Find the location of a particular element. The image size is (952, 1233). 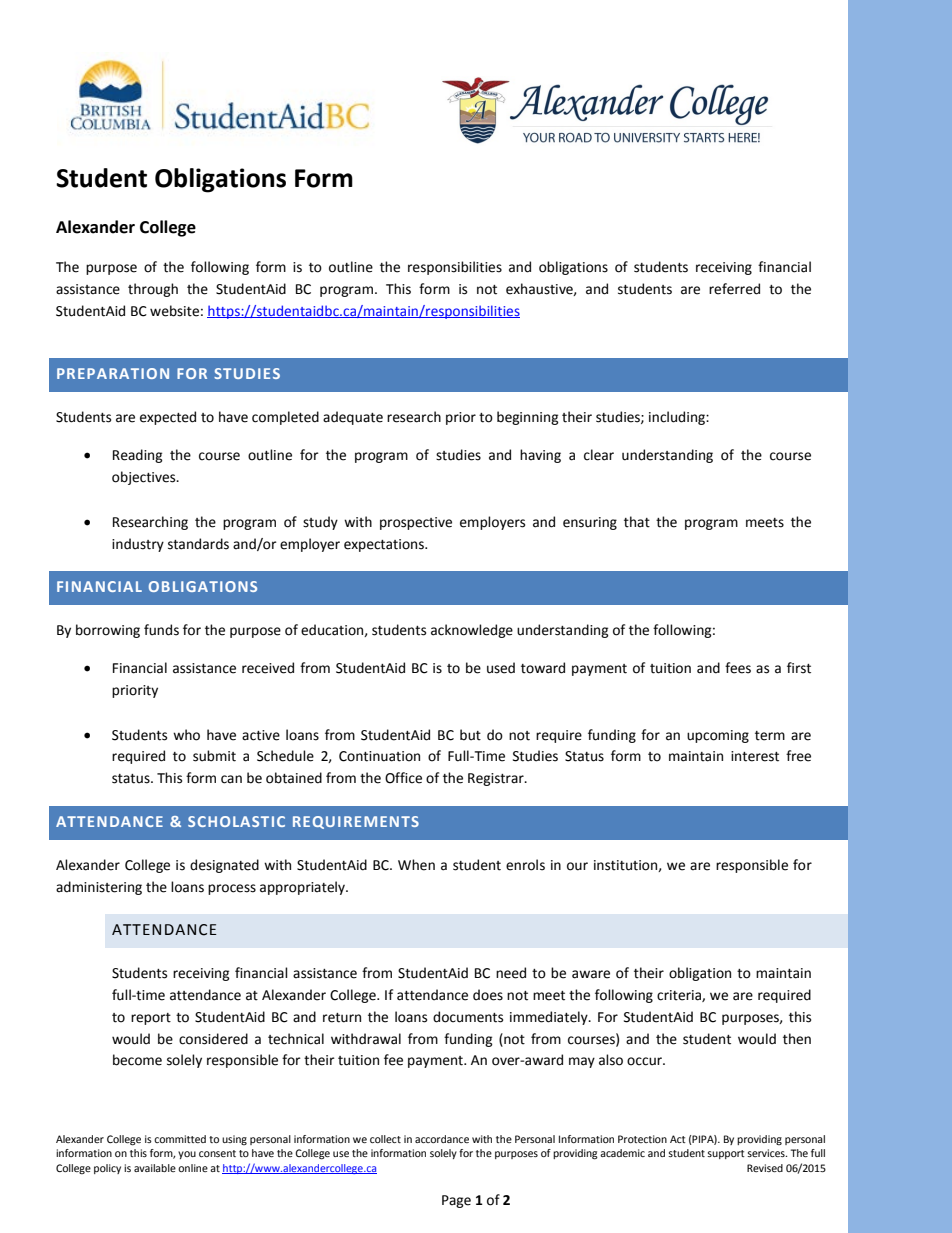

referred is located at coordinates (734, 289).
